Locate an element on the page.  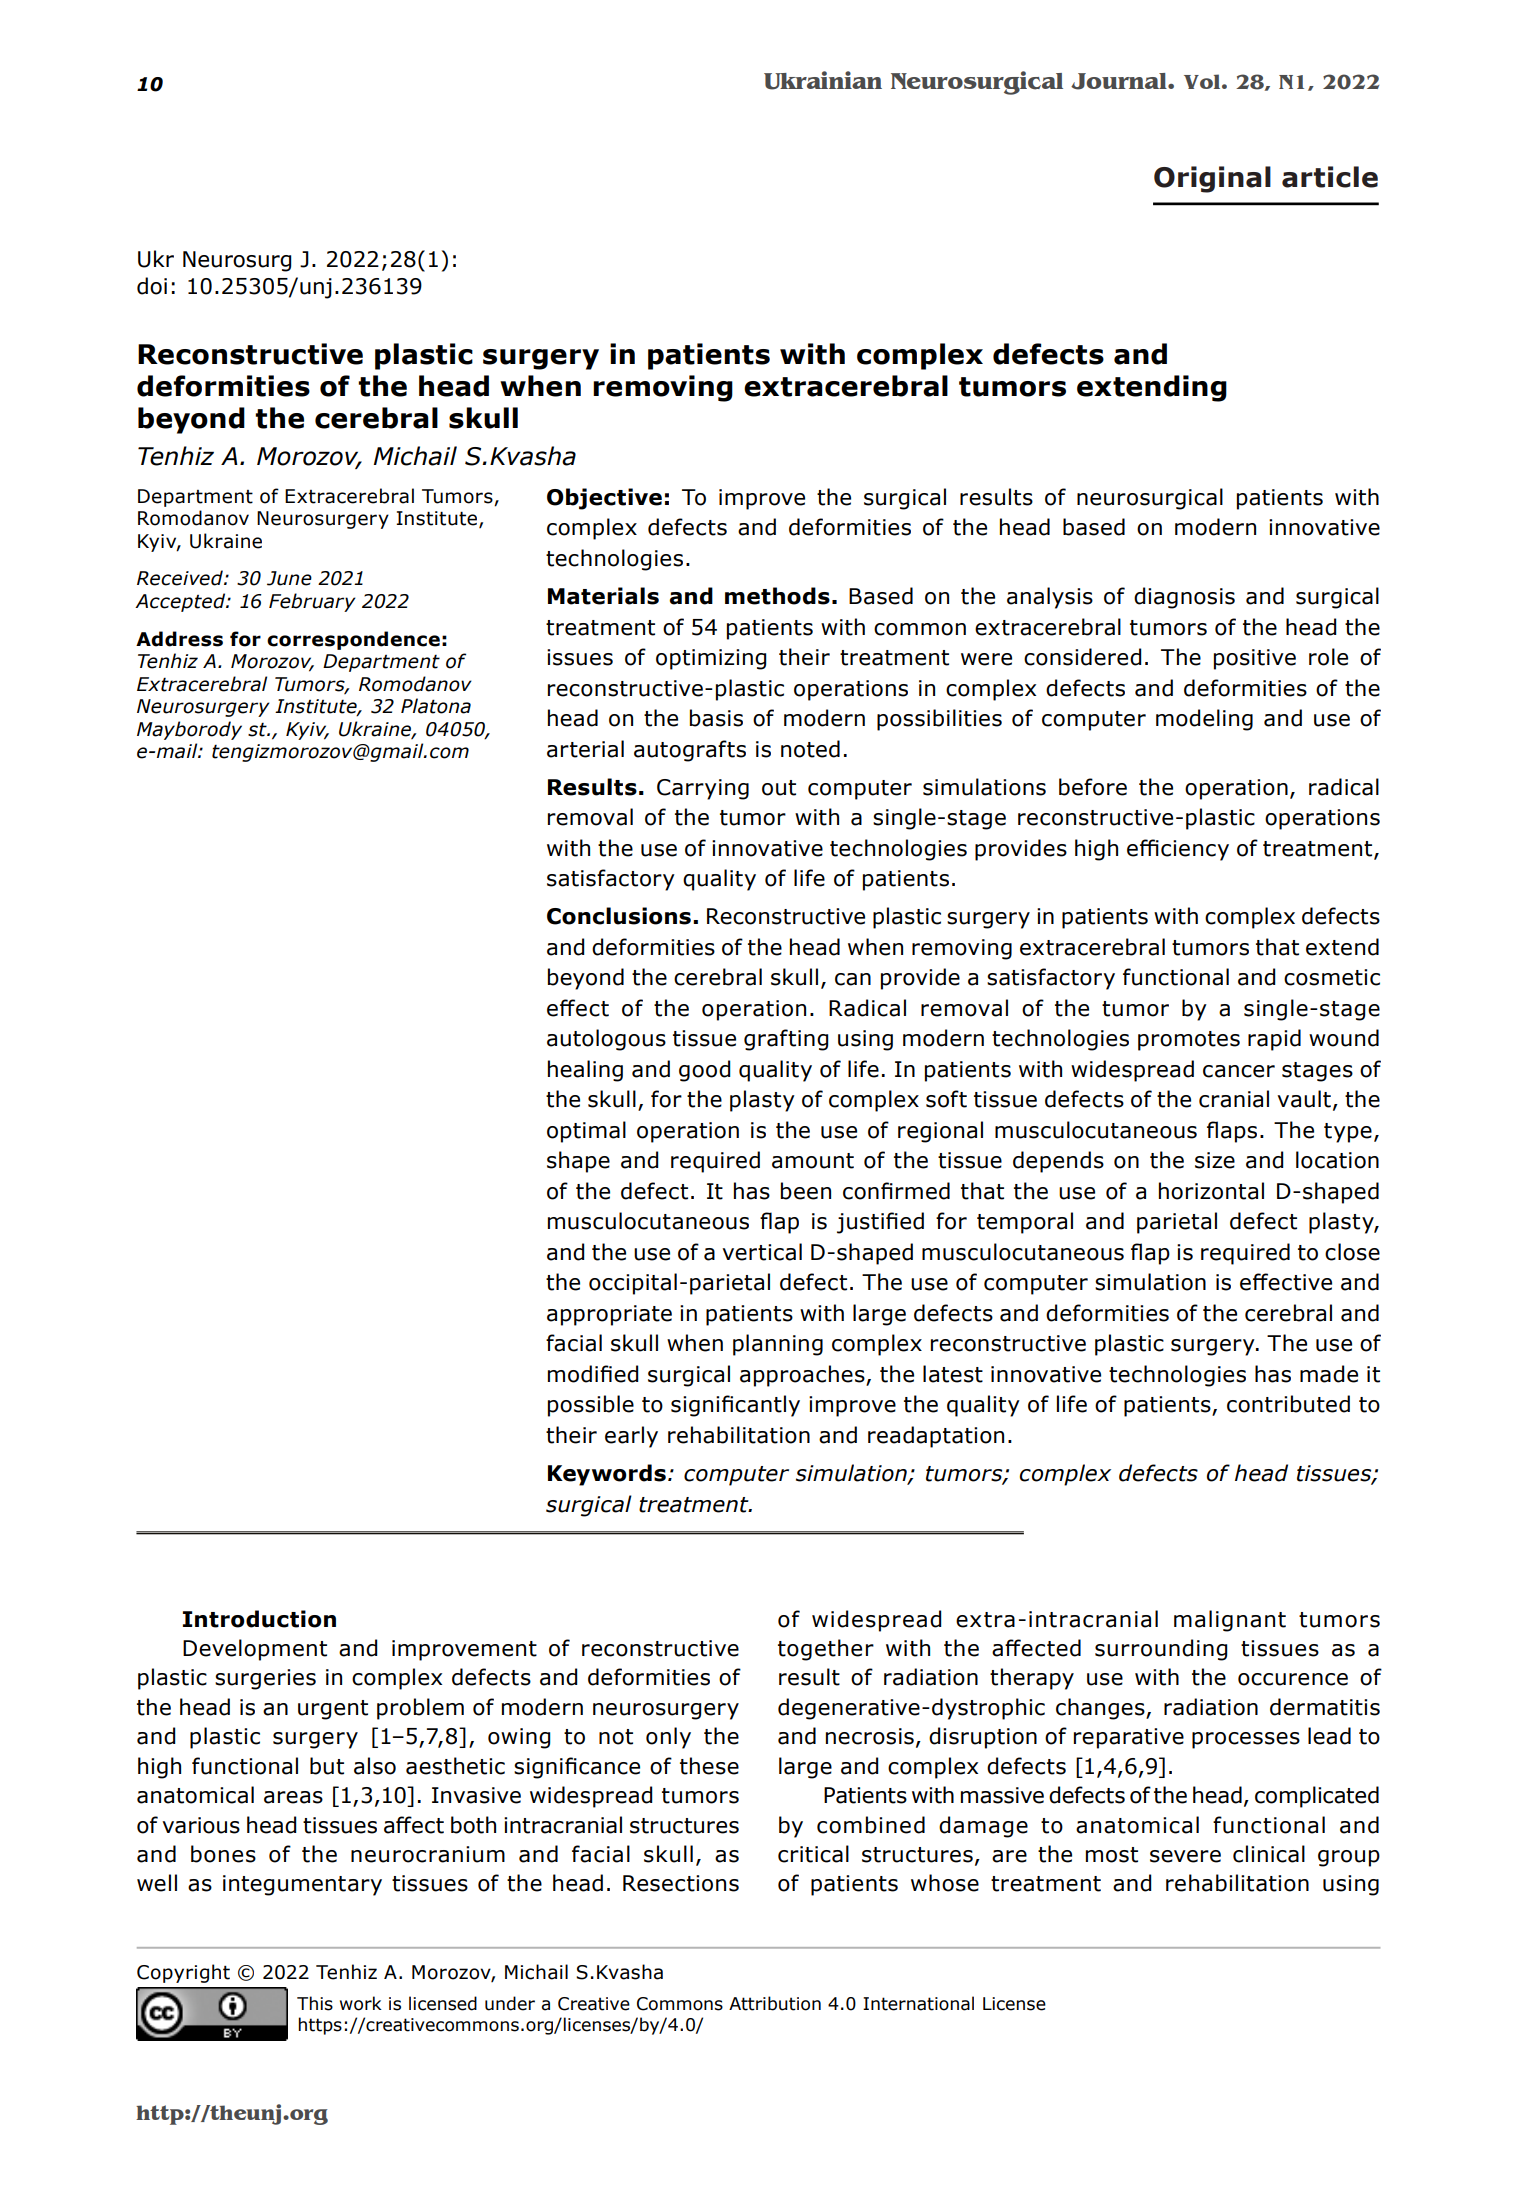
promotes is located at coordinates (1189, 1041).
